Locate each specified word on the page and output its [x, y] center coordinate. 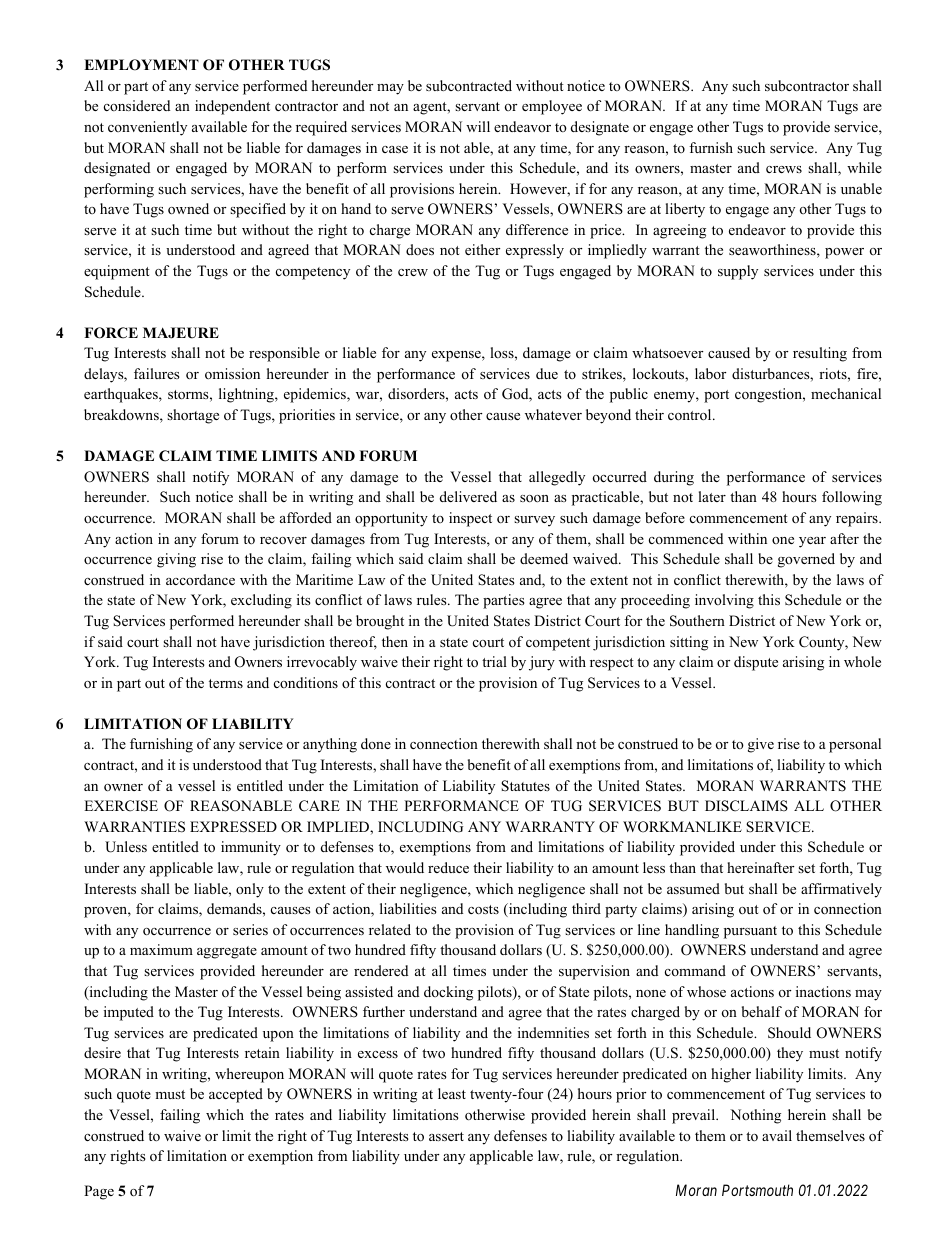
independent [232, 107]
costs [483, 909]
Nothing [755, 1116]
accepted [236, 1095]
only [250, 890]
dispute [756, 663]
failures [157, 373]
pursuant [750, 932]
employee [552, 107]
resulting [820, 354]
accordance [200, 579]
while [864, 167]
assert [446, 1136]
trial [494, 661]
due [547, 373]
